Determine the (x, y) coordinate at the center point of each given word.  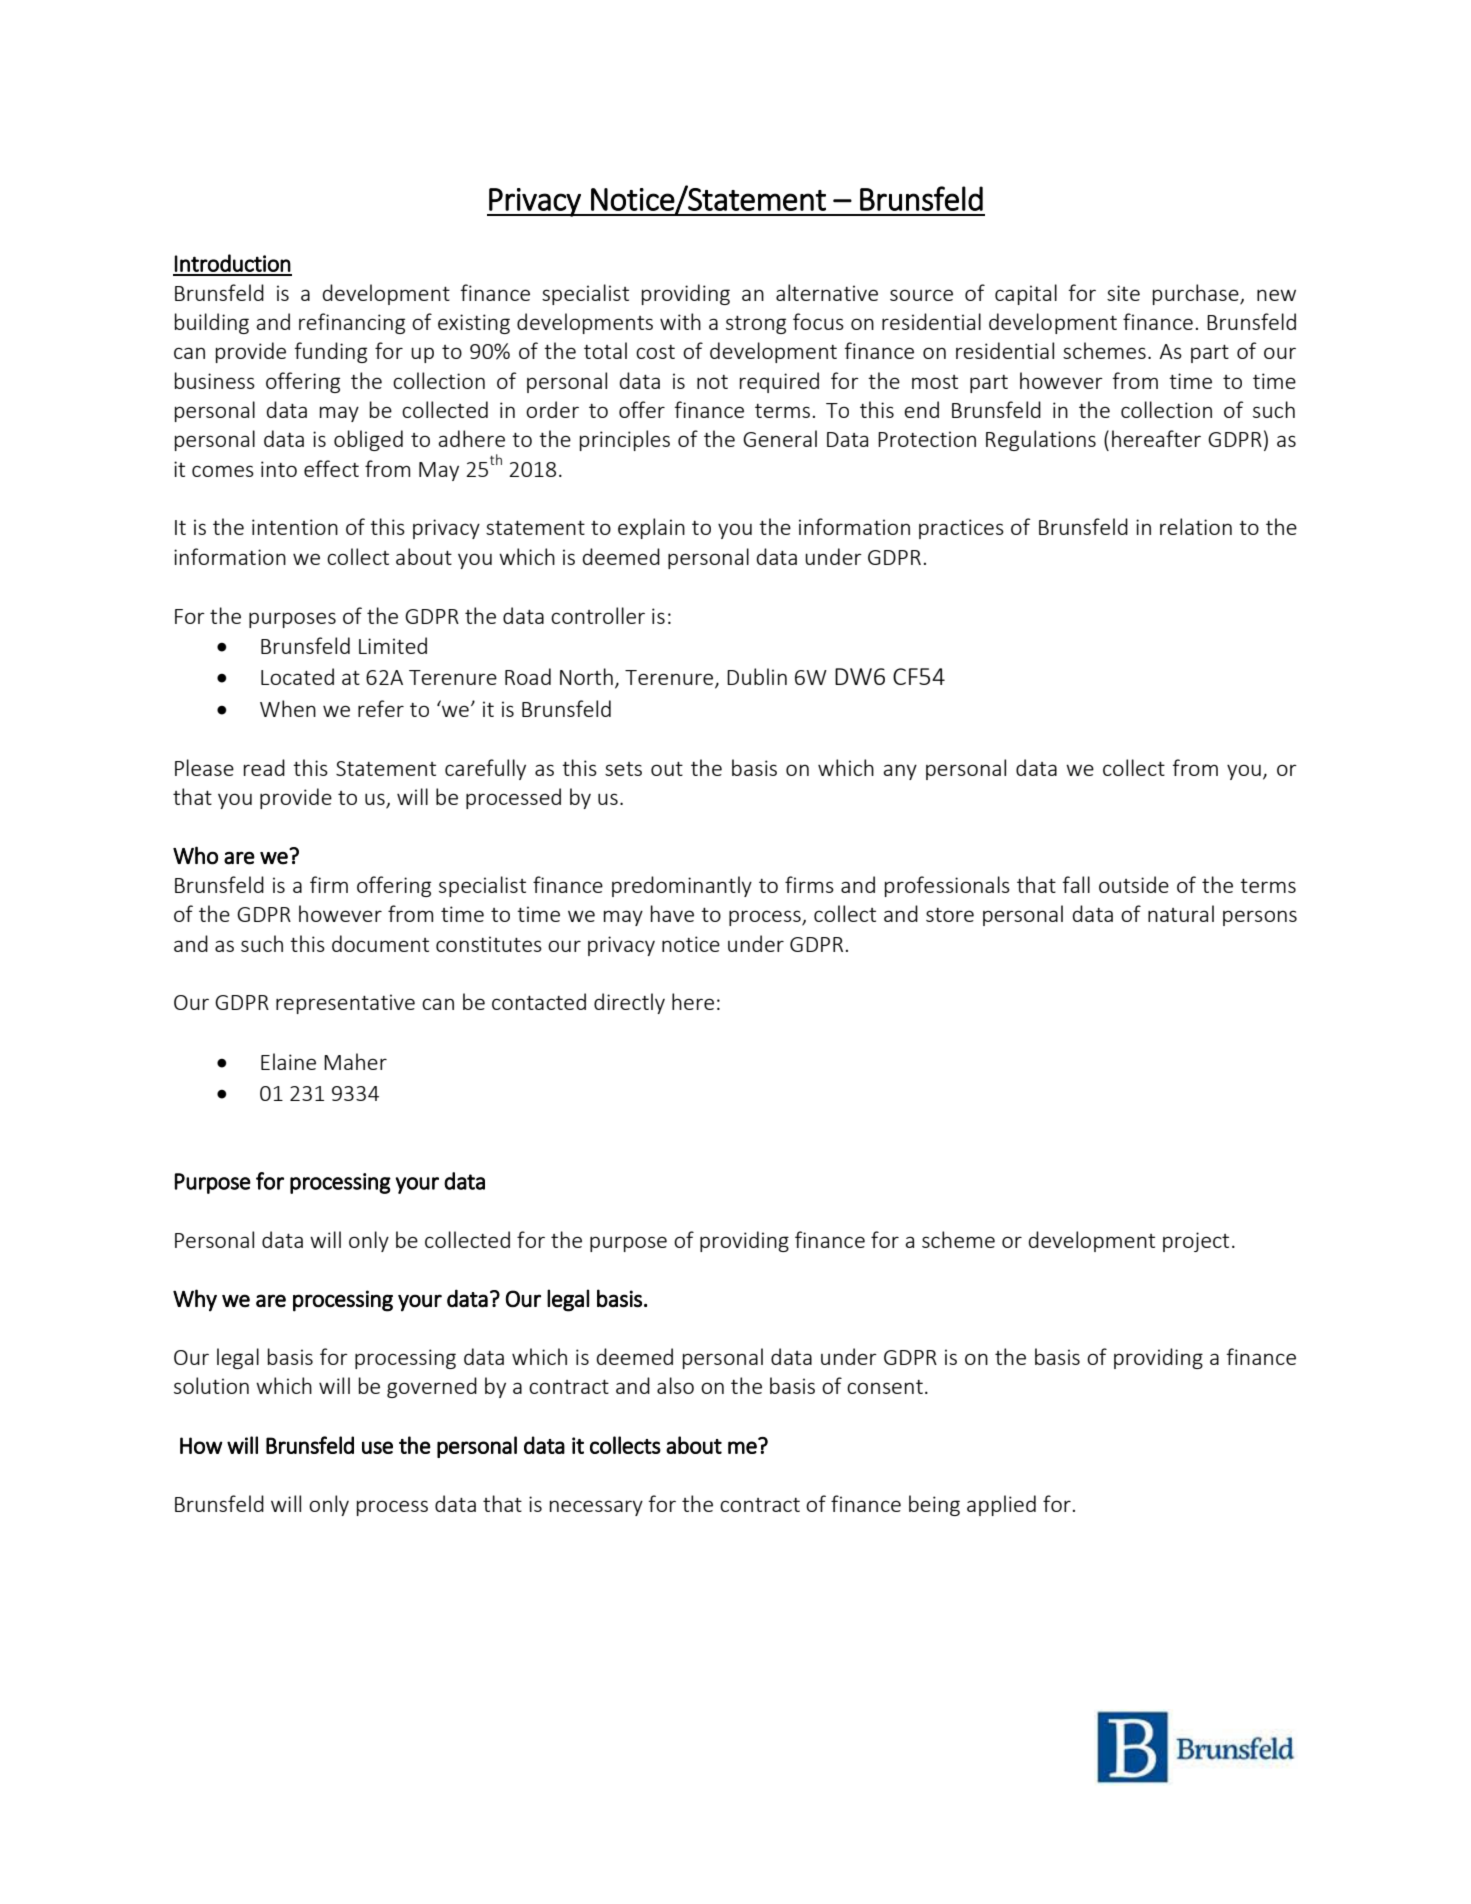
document (380, 943)
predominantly (682, 886)
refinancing (352, 323)
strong (756, 325)
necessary (596, 1508)
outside (1134, 884)
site (1123, 293)
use (377, 1447)
